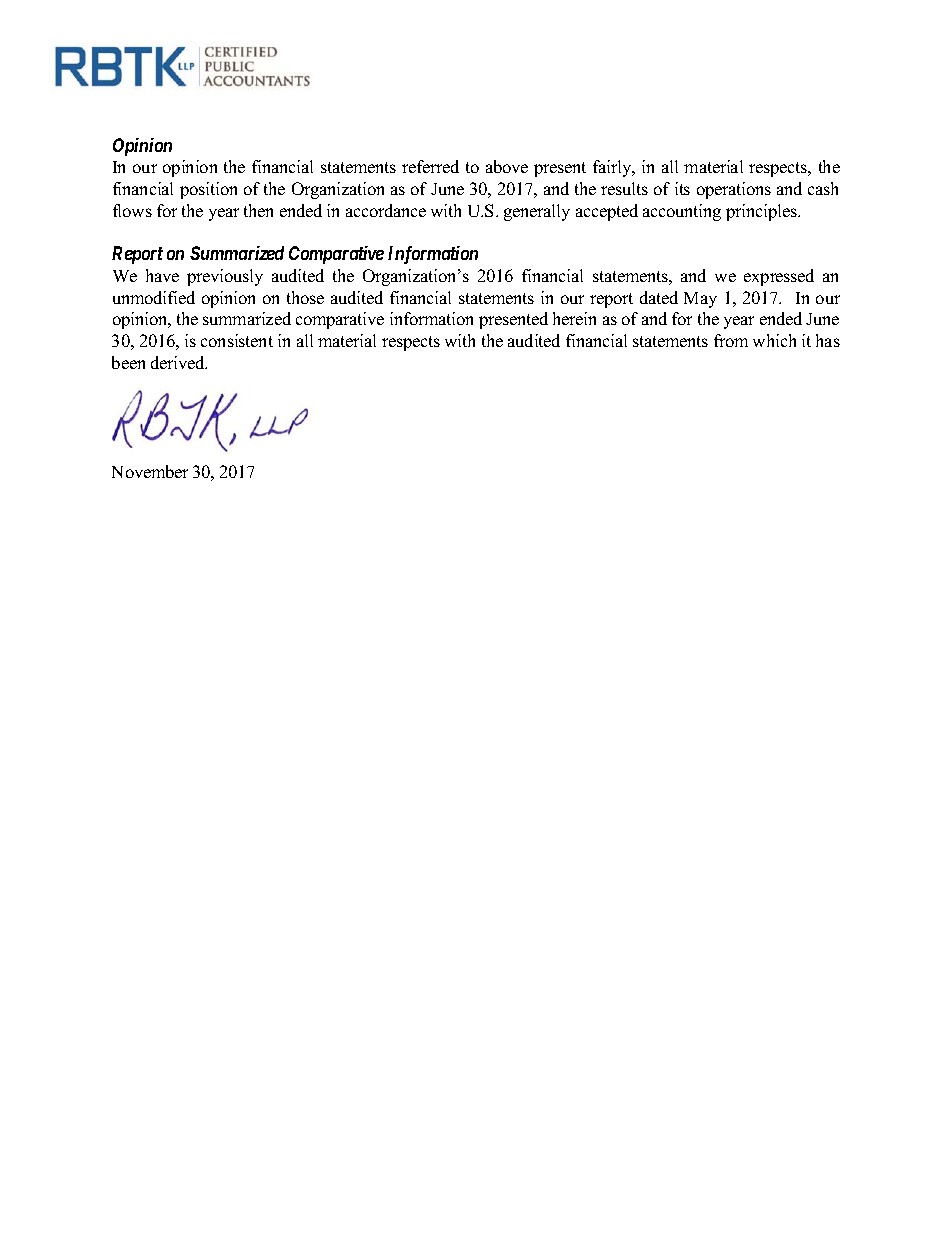 The width and height of the image is (952, 1233). Describe the element at coordinates (537, 212) in the image. I see `generally` at that location.
